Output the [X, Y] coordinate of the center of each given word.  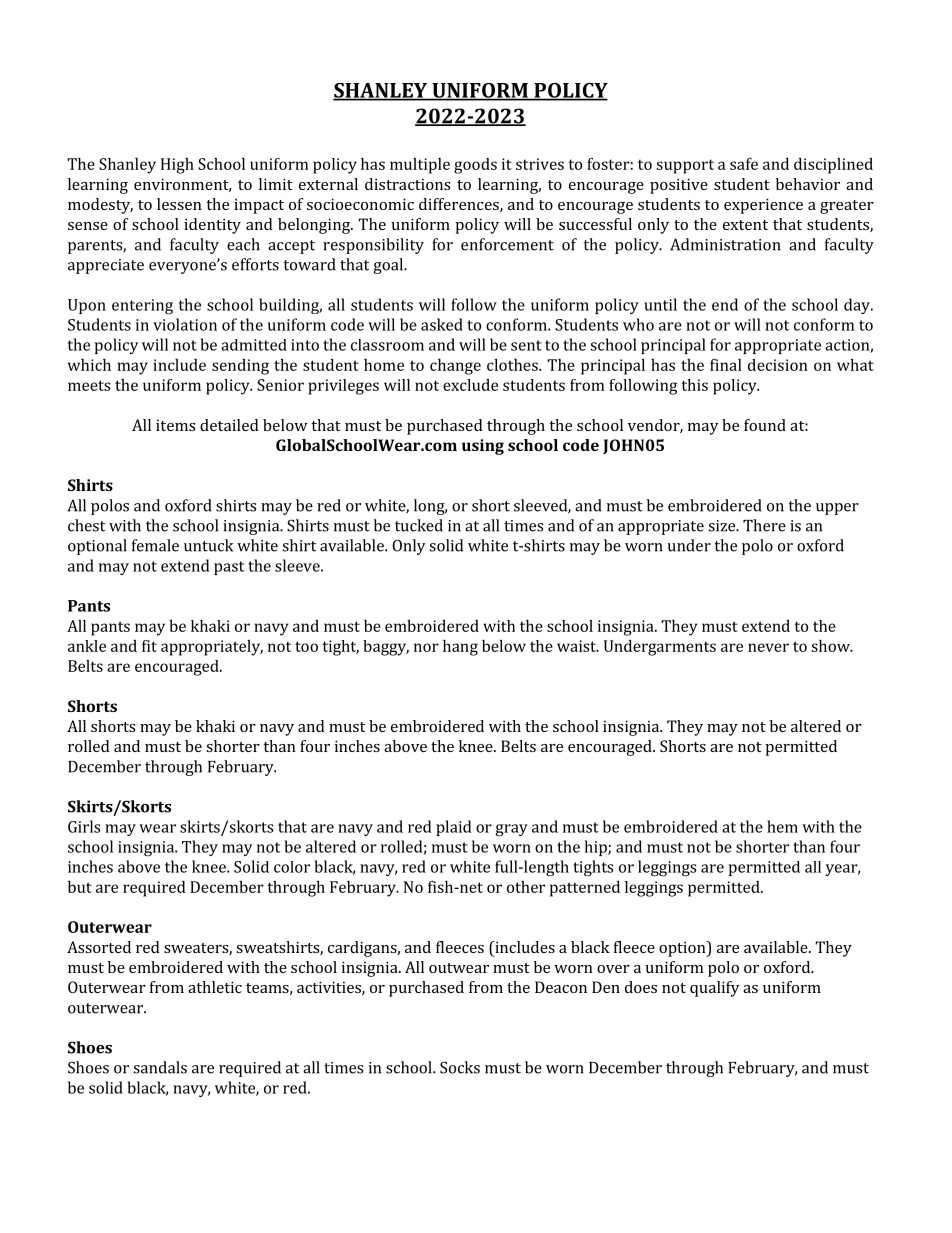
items [175, 425]
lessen [179, 204]
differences [460, 205]
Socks [460, 1067]
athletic [215, 987]
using [483, 447]
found [765, 425]
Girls [84, 826]
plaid [454, 828]
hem [782, 826]
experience [763, 206]
